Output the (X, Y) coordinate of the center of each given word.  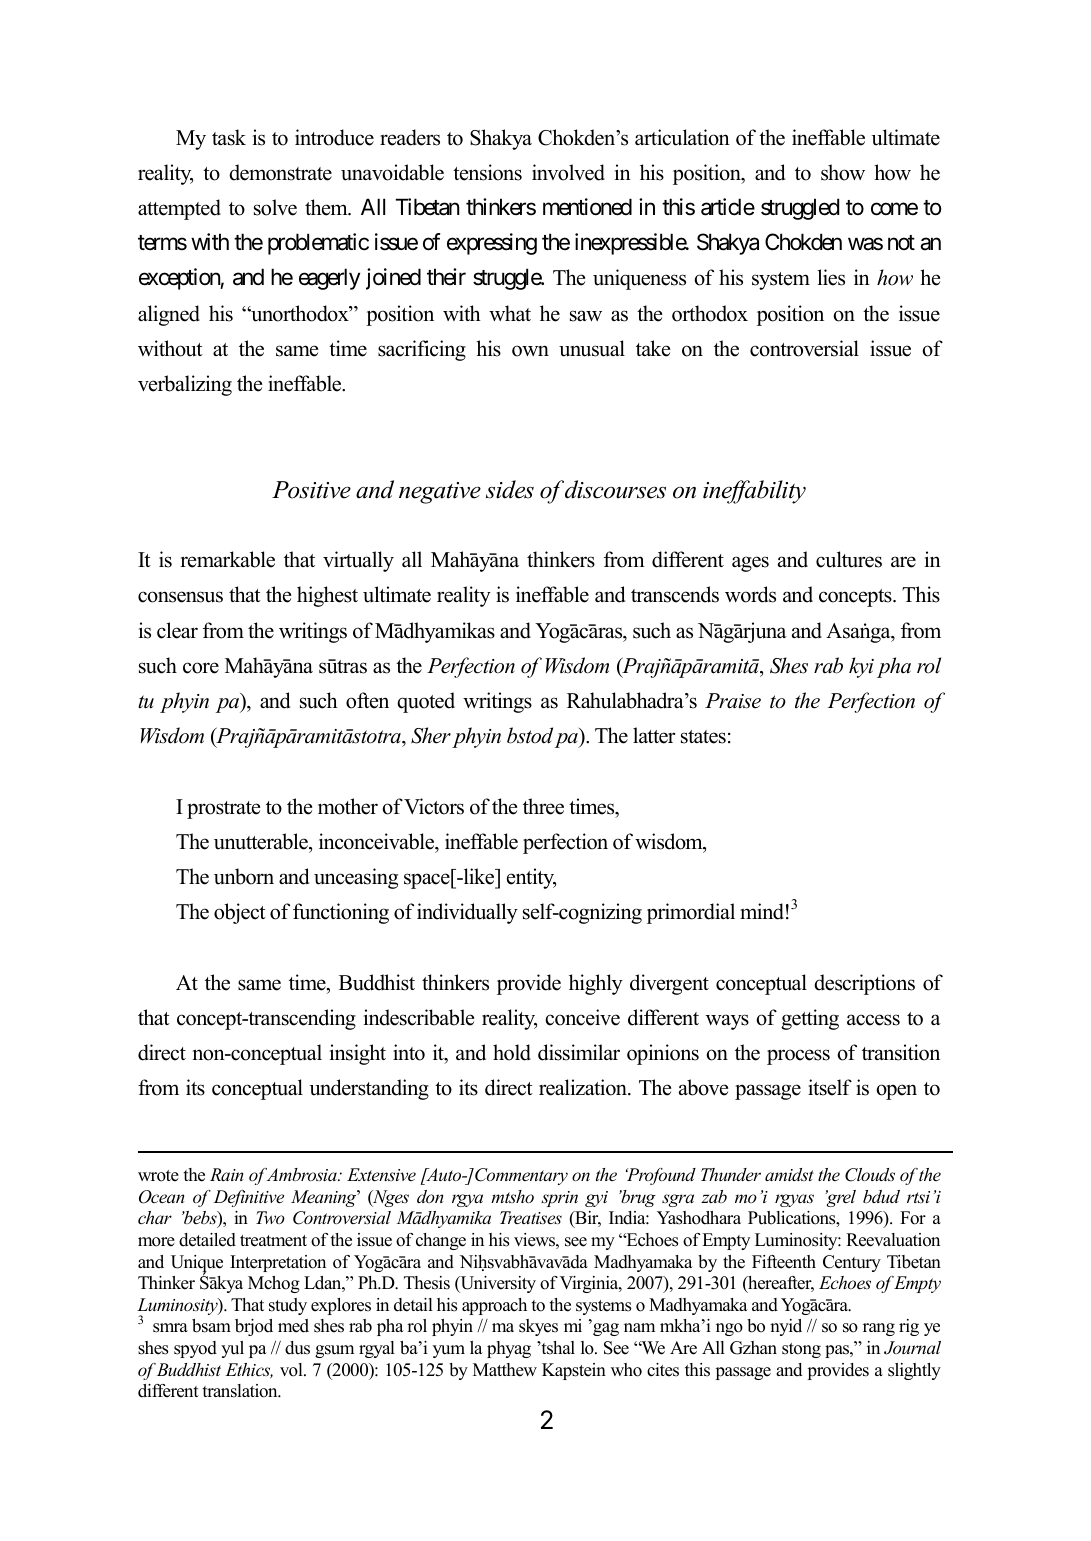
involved (568, 172)
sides (510, 489)
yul (232, 1349)
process (798, 1057)
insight (358, 1054)
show (843, 172)
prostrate (223, 810)
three (543, 806)
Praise (733, 701)
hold (512, 1052)
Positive (311, 490)
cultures (849, 559)
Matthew (505, 1370)
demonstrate (280, 172)
